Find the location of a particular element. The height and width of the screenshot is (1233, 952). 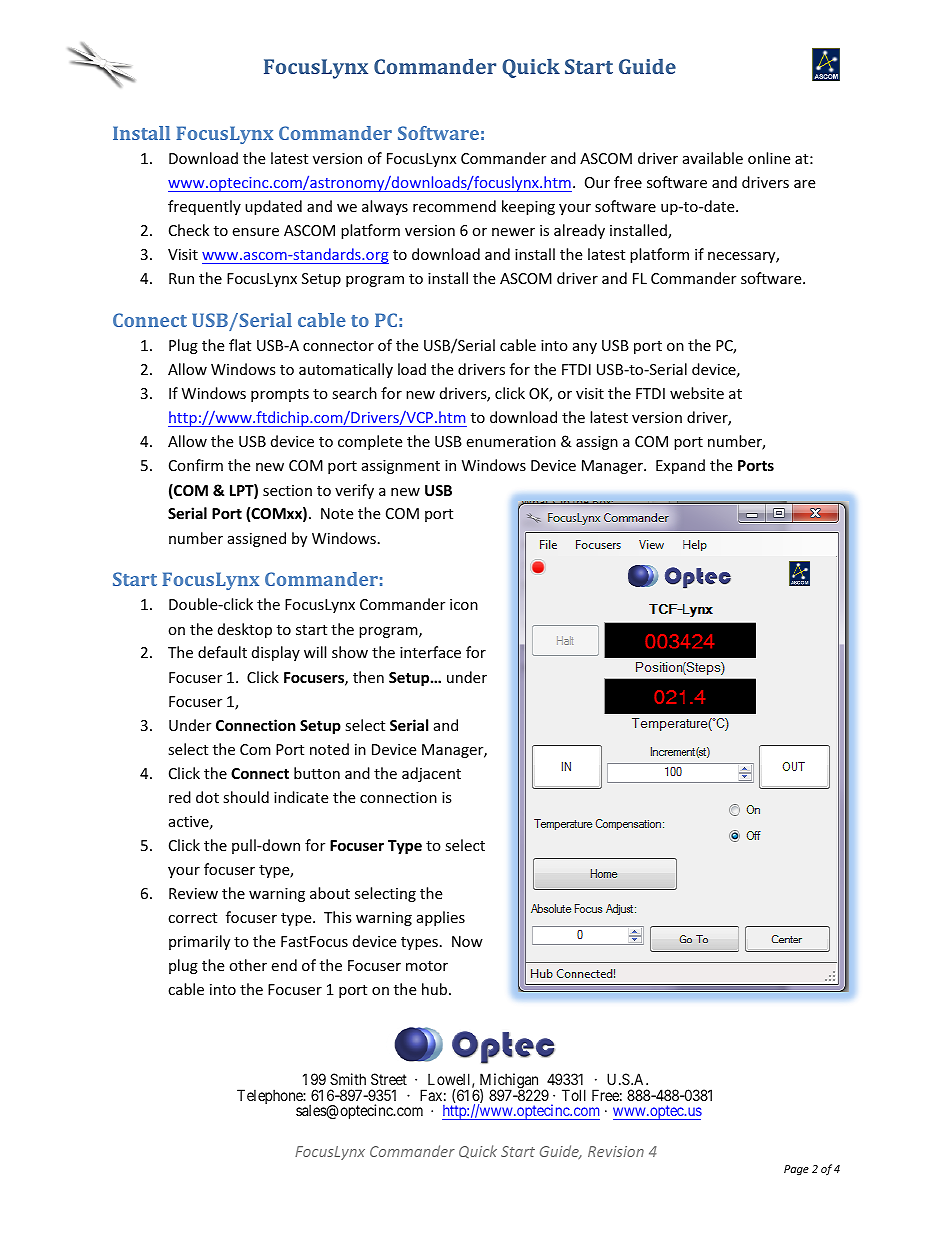

Michigan is located at coordinates (508, 1082).
